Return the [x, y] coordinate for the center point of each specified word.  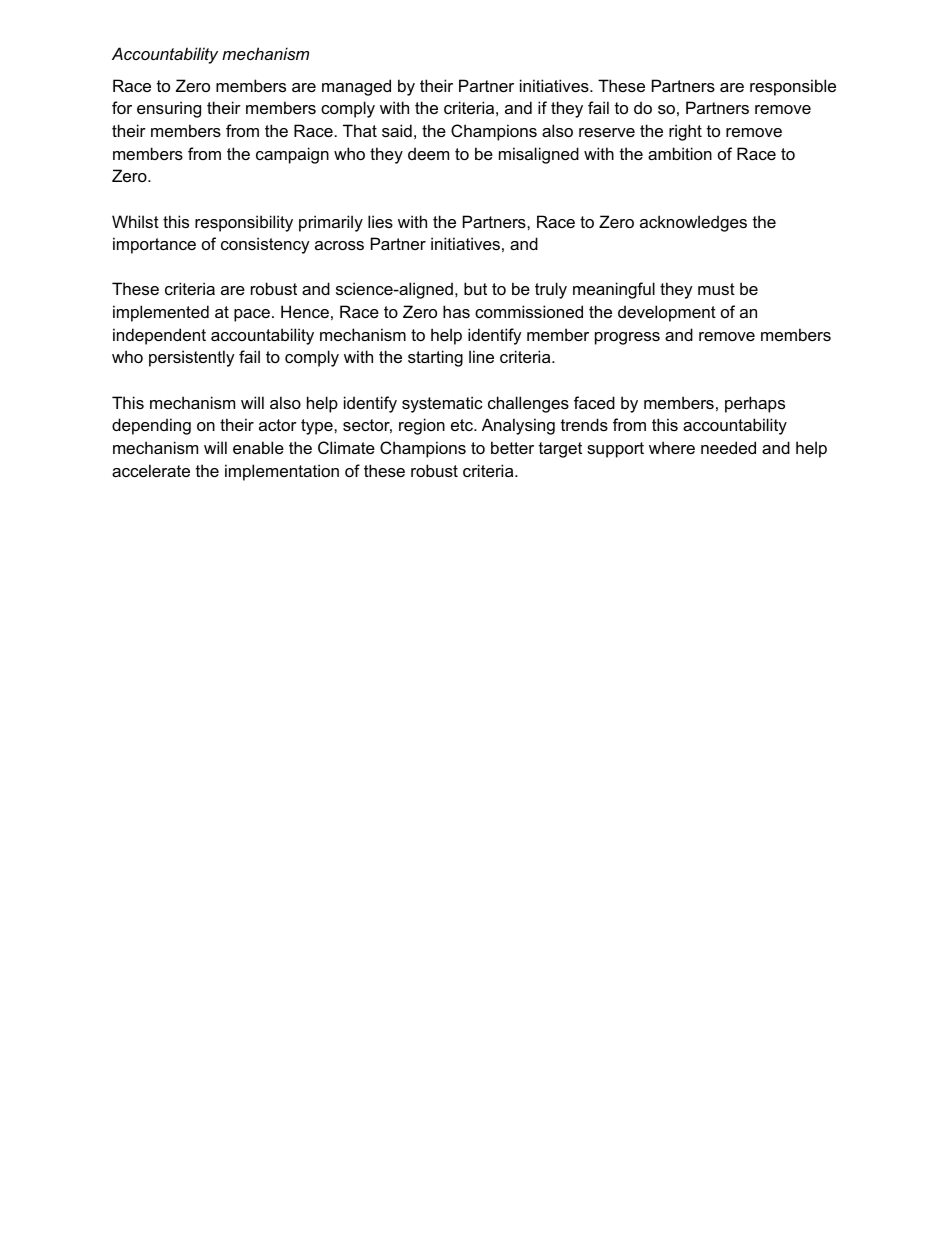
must [716, 289]
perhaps [755, 404]
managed [356, 87]
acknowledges [693, 223]
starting [435, 358]
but [475, 288]
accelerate [151, 470]
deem [428, 153]
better [512, 447]
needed [728, 447]
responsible [793, 87]
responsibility [244, 223]
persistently [192, 358]
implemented [161, 313]
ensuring [169, 109]
